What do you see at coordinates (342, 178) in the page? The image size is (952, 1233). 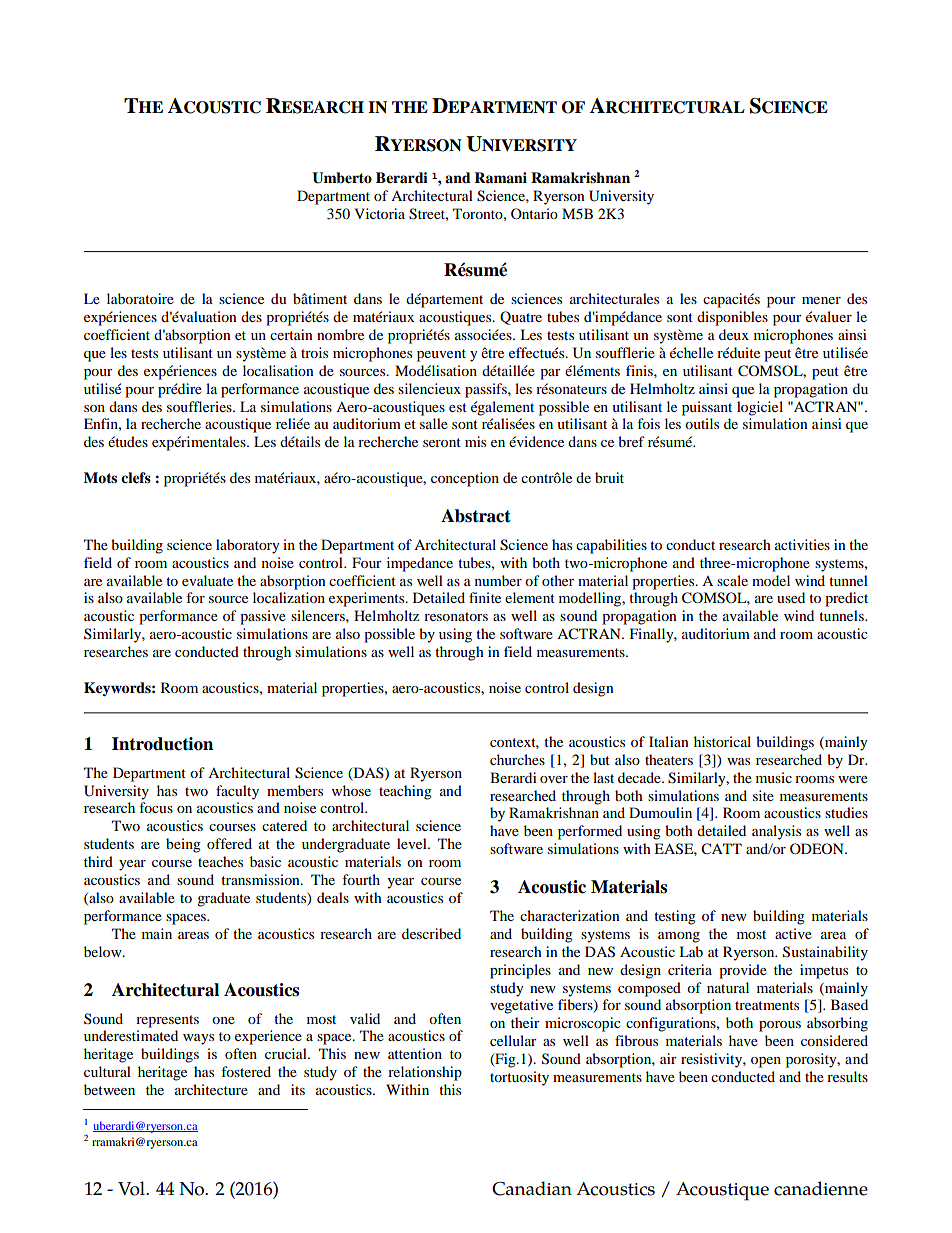 I see `Umberto` at bounding box center [342, 178].
